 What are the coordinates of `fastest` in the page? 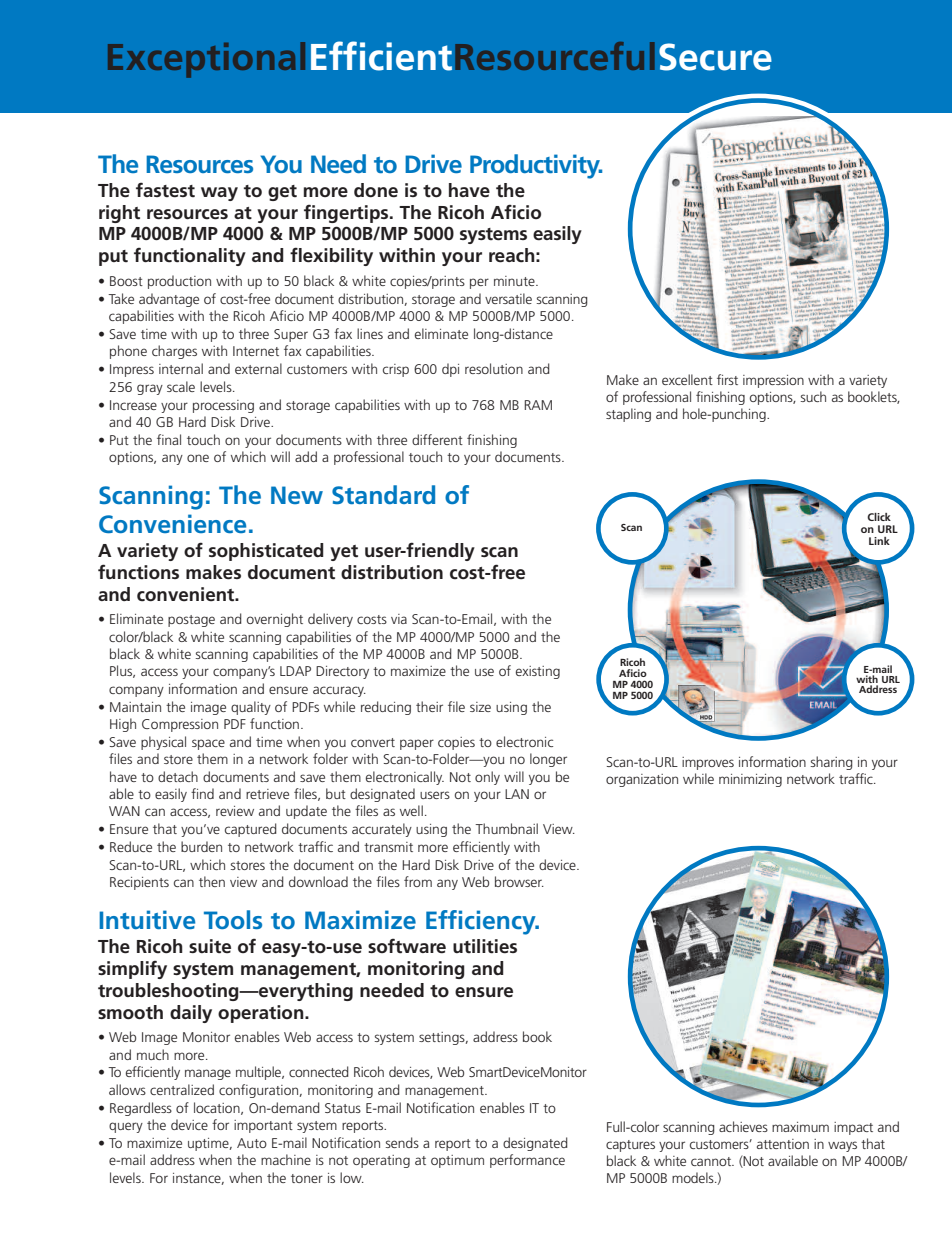 It's located at (165, 190).
